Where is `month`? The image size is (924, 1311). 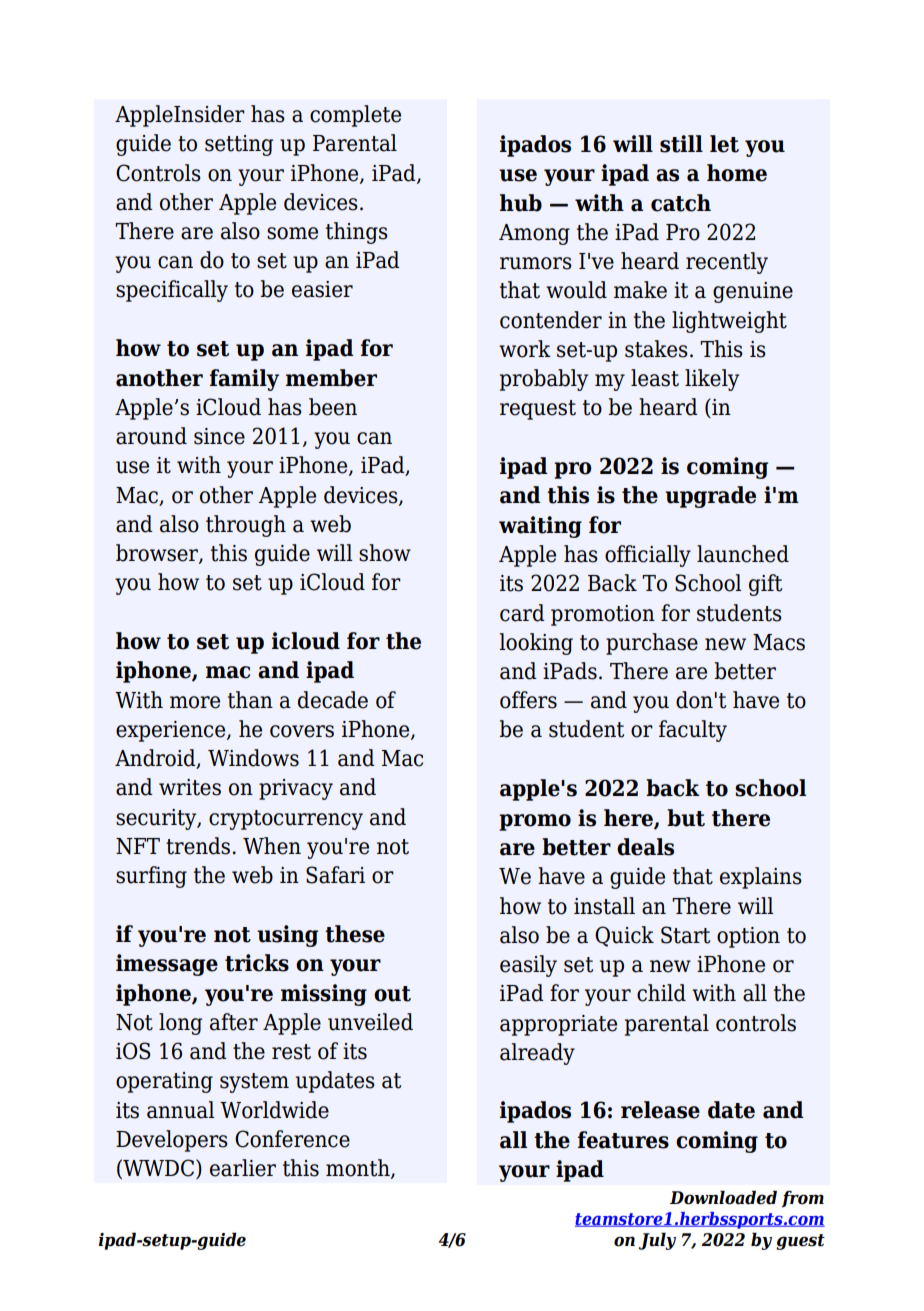 month is located at coordinates (359, 1169).
